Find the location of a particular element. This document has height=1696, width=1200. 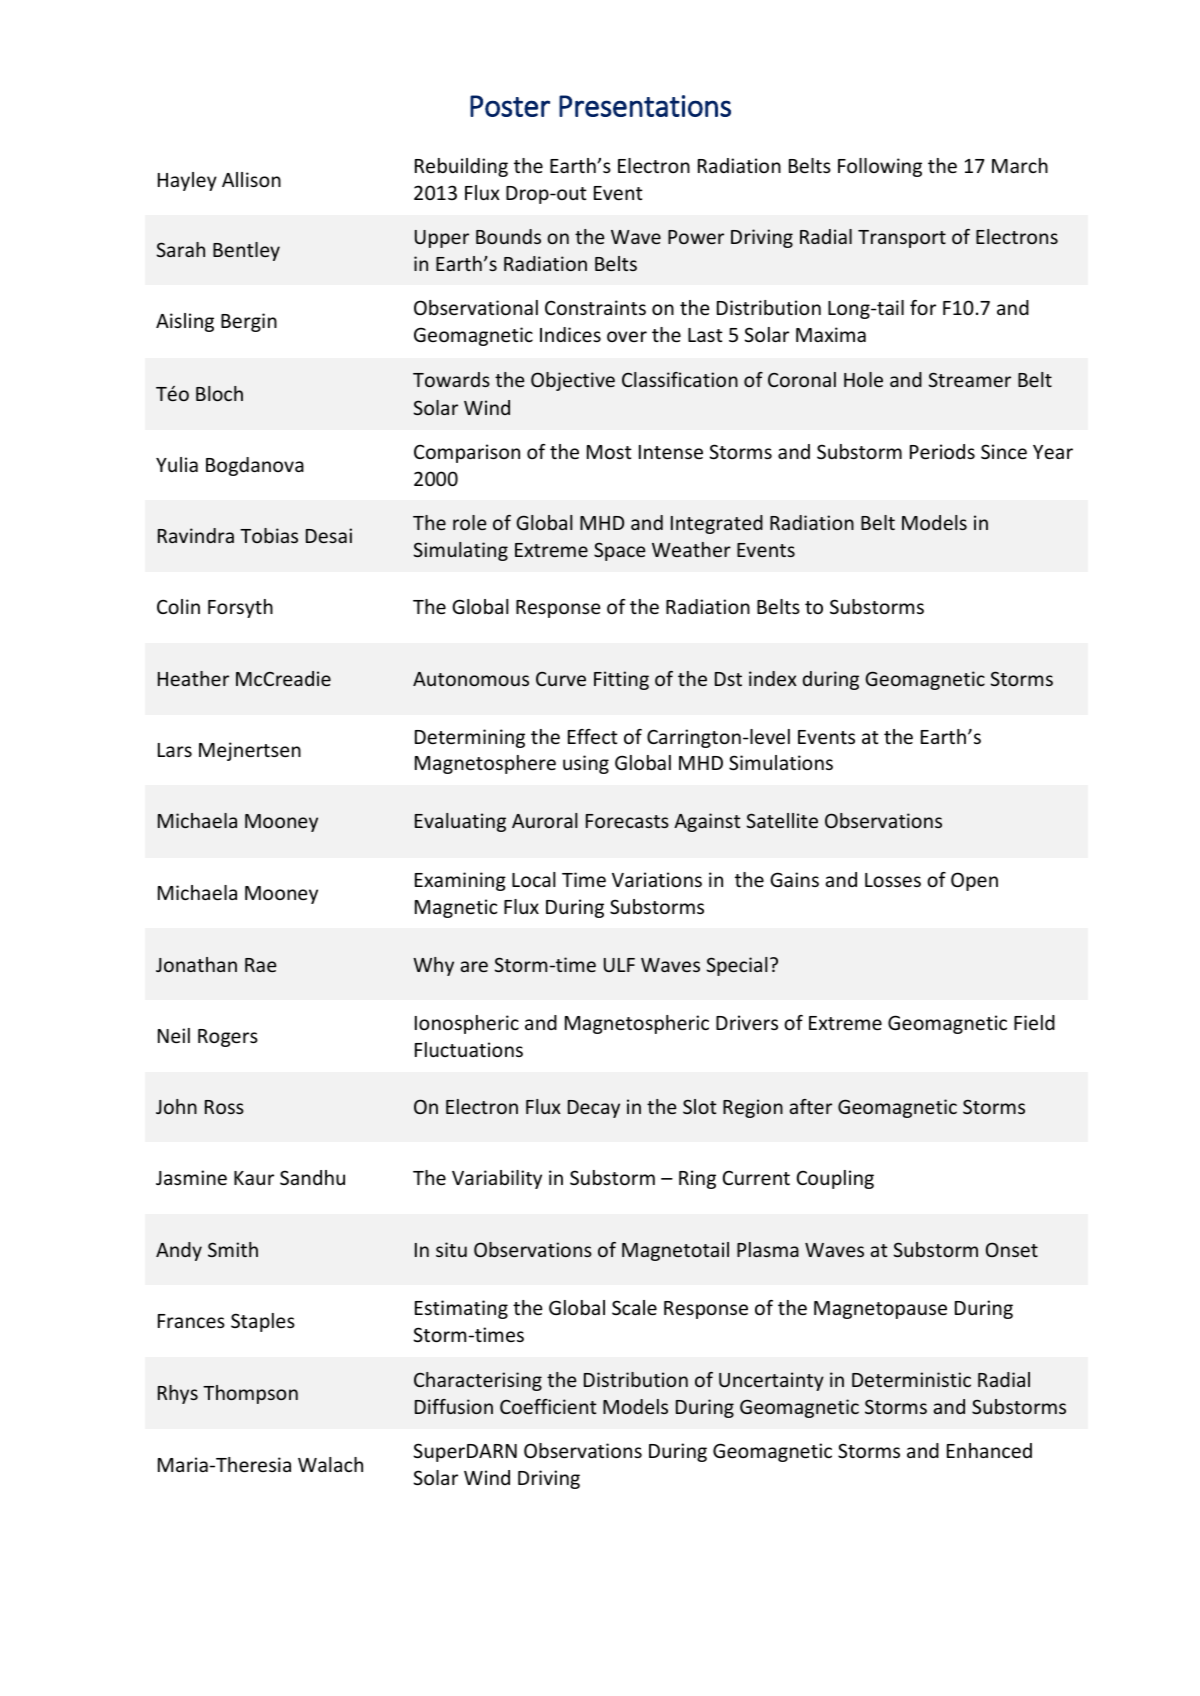

Tobias is located at coordinates (269, 535).
